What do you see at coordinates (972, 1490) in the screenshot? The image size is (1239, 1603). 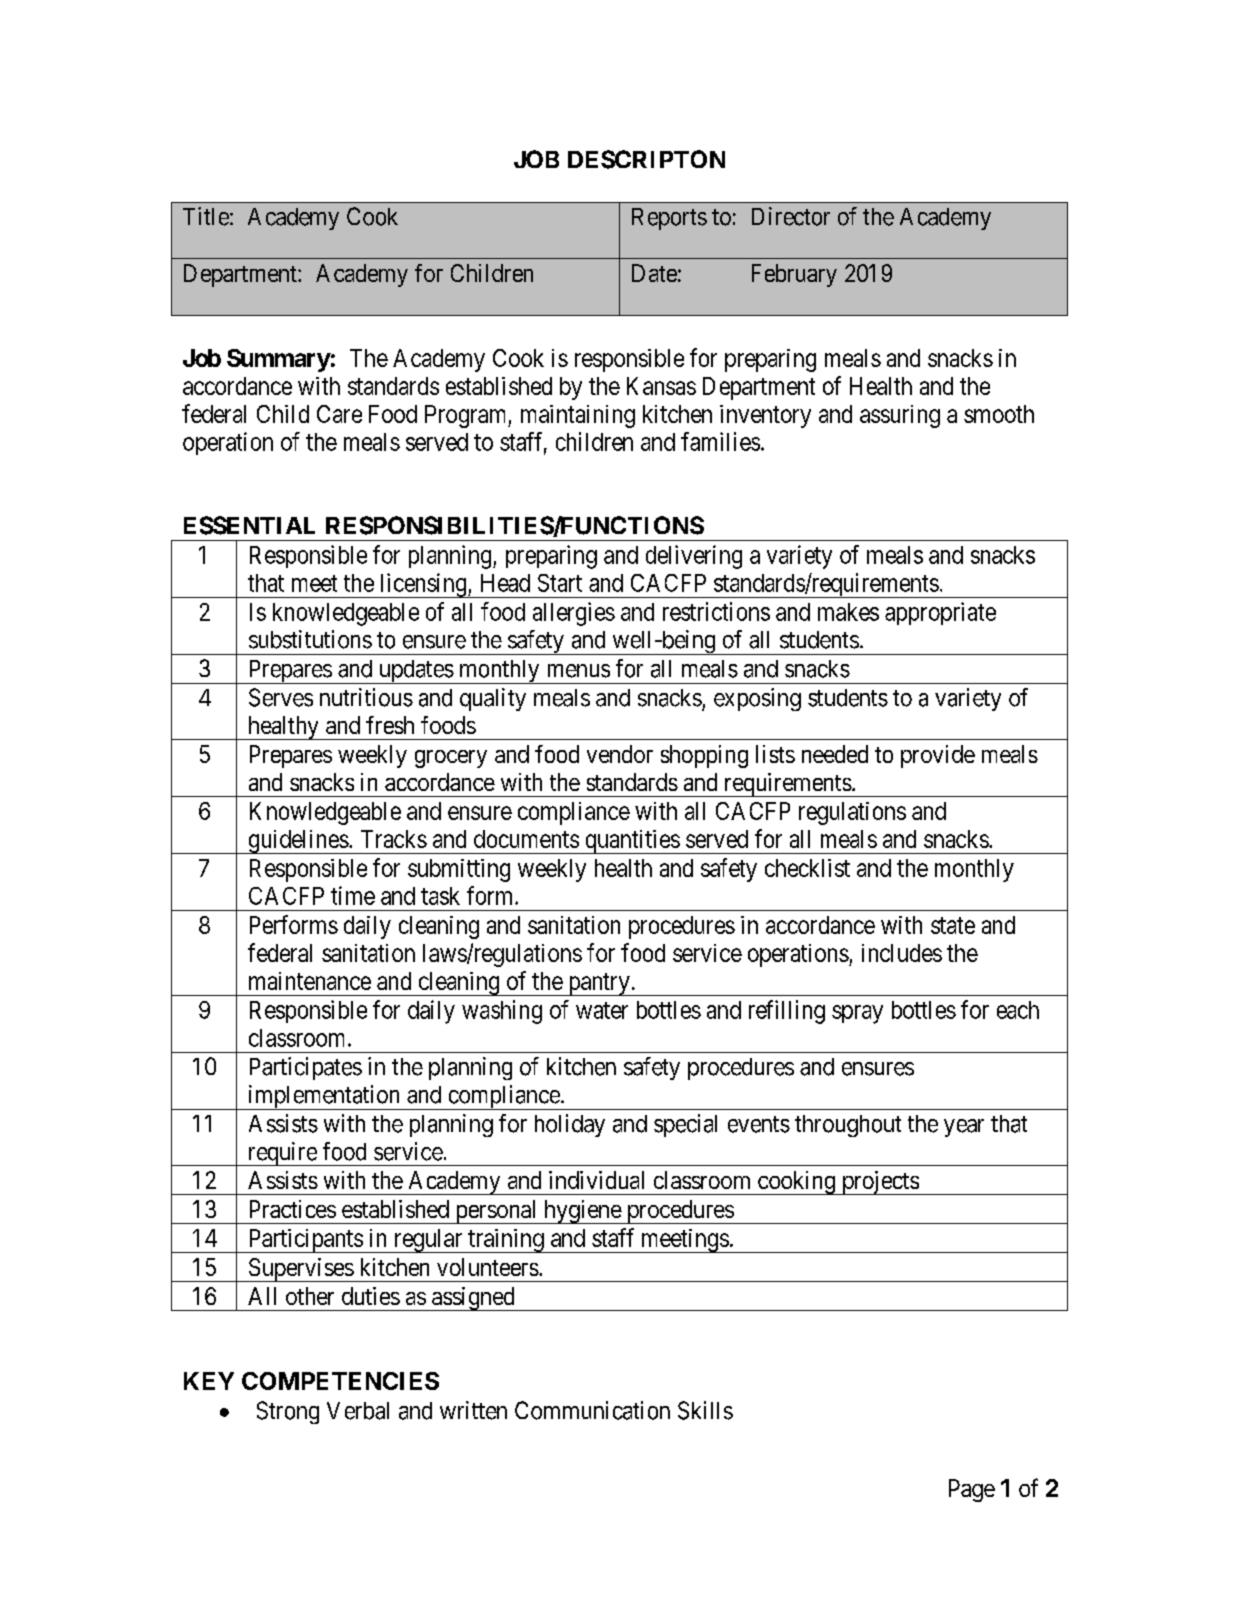 I see `Page` at bounding box center [972, 1490].
